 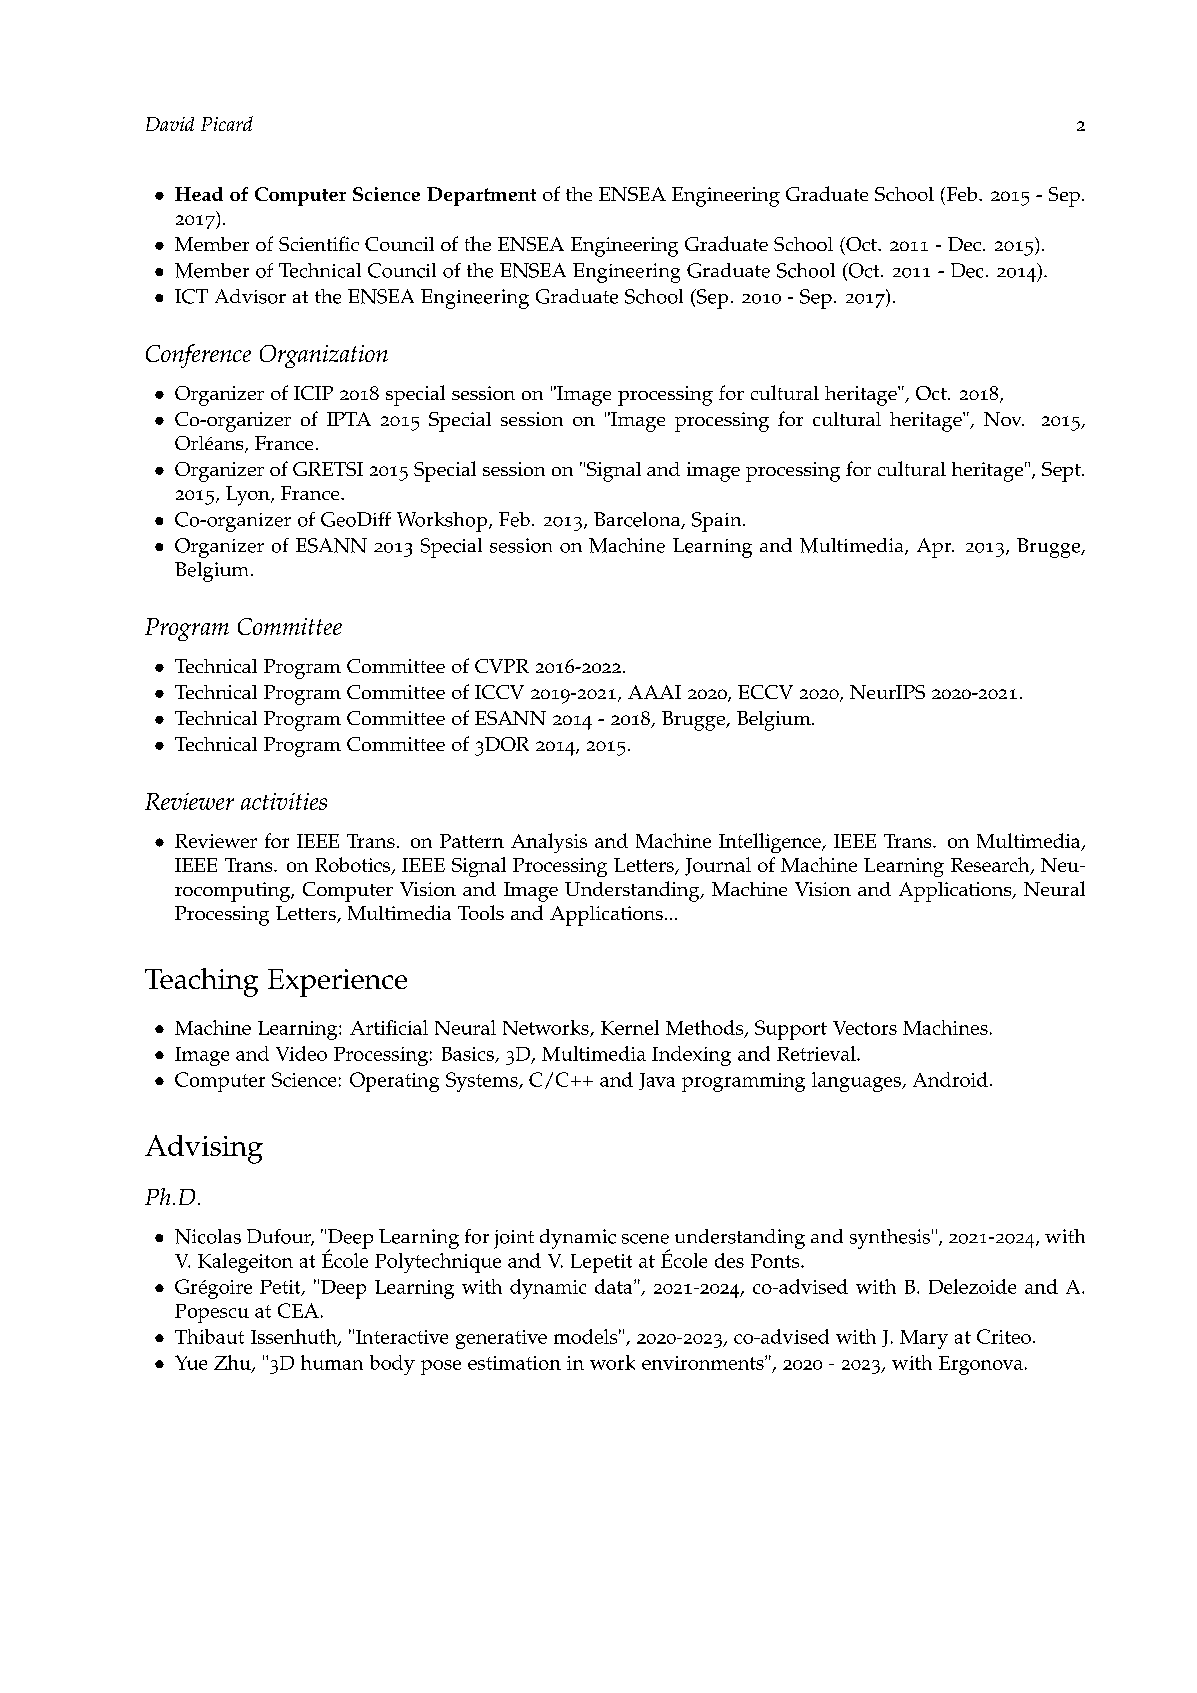 I want to click on Department, so click(x=481, y=196).
